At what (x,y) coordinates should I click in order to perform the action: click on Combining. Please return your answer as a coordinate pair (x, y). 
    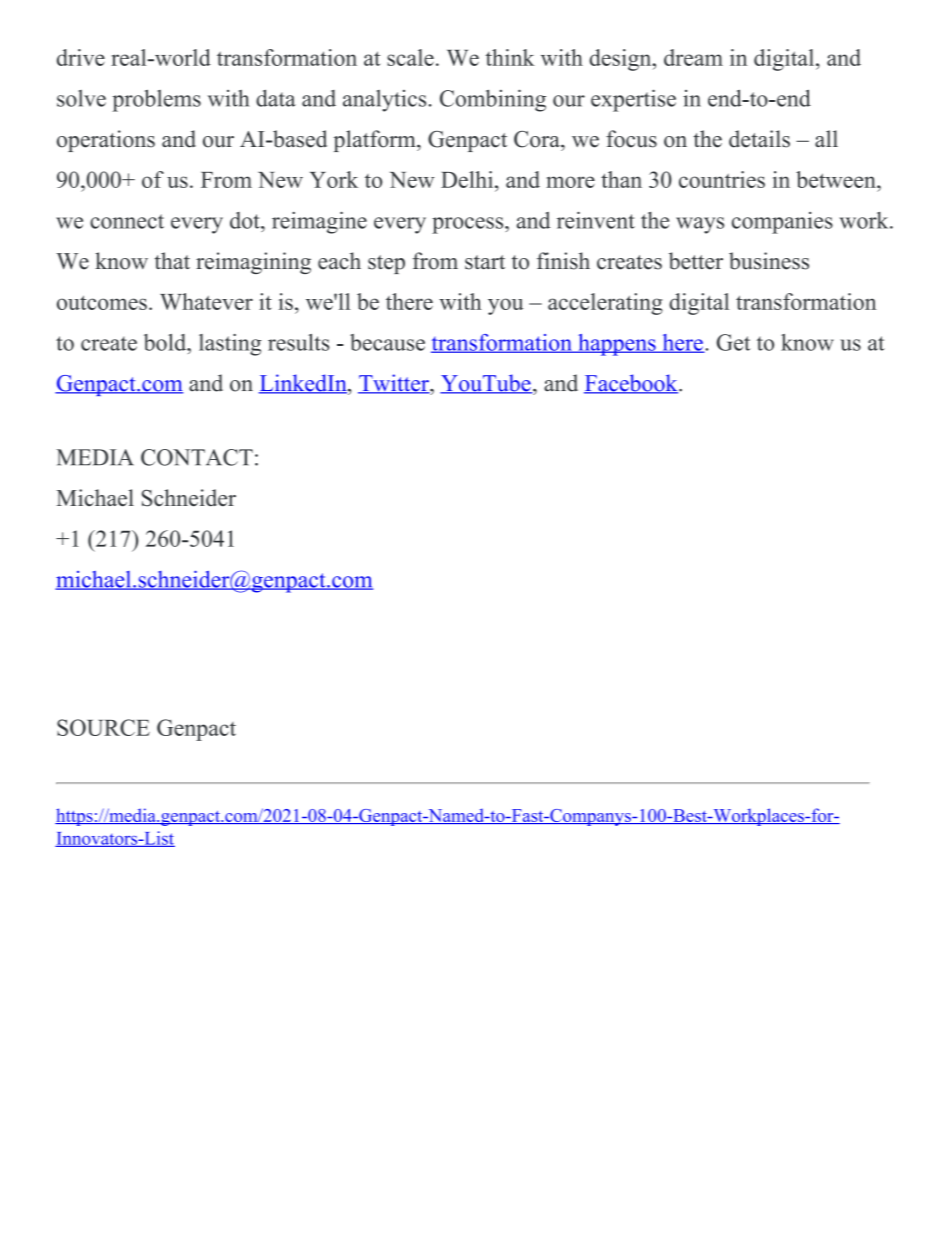
    Looking at the image, I should click on (493, 100).
